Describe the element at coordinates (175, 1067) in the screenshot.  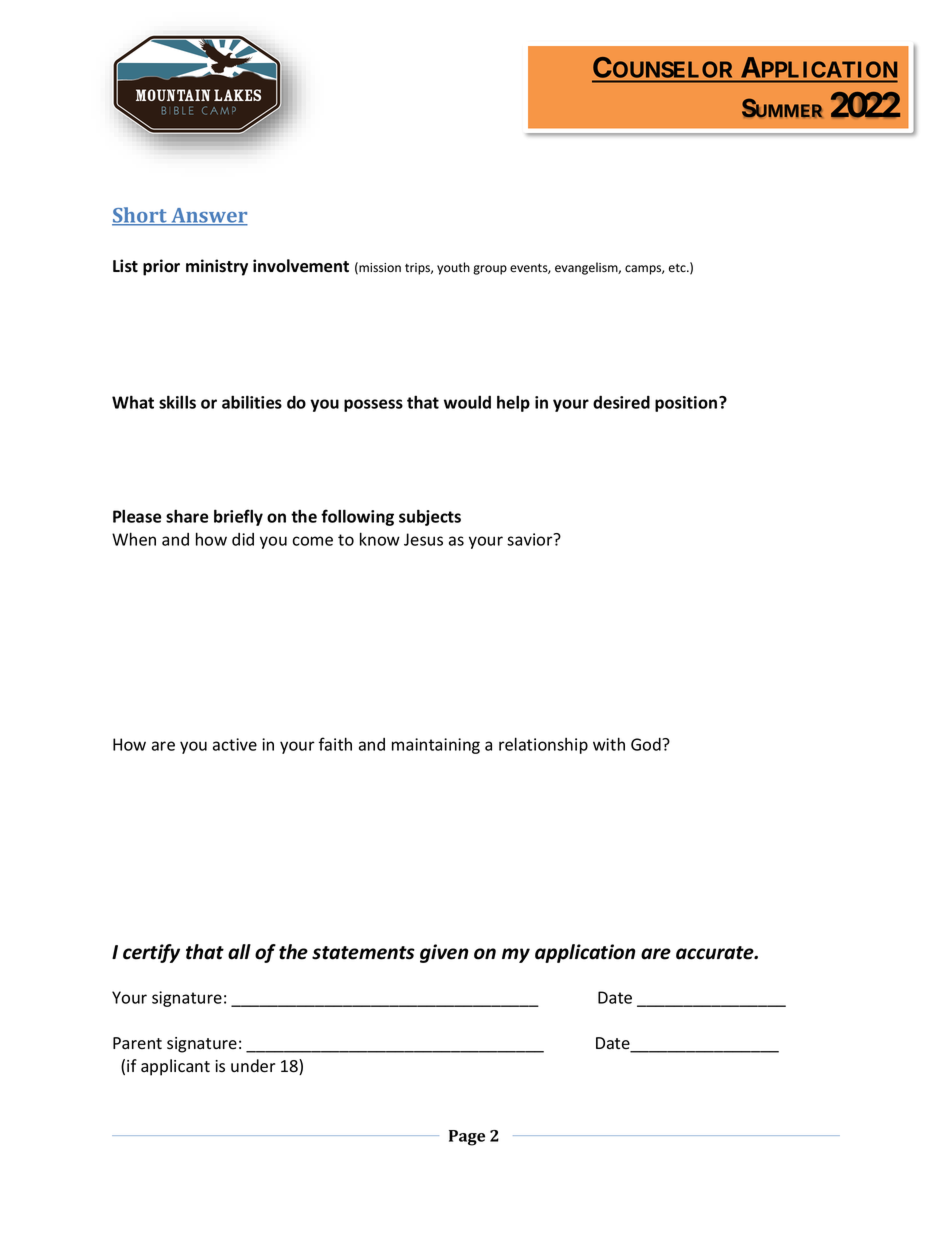
I see `applicant` at that location.
